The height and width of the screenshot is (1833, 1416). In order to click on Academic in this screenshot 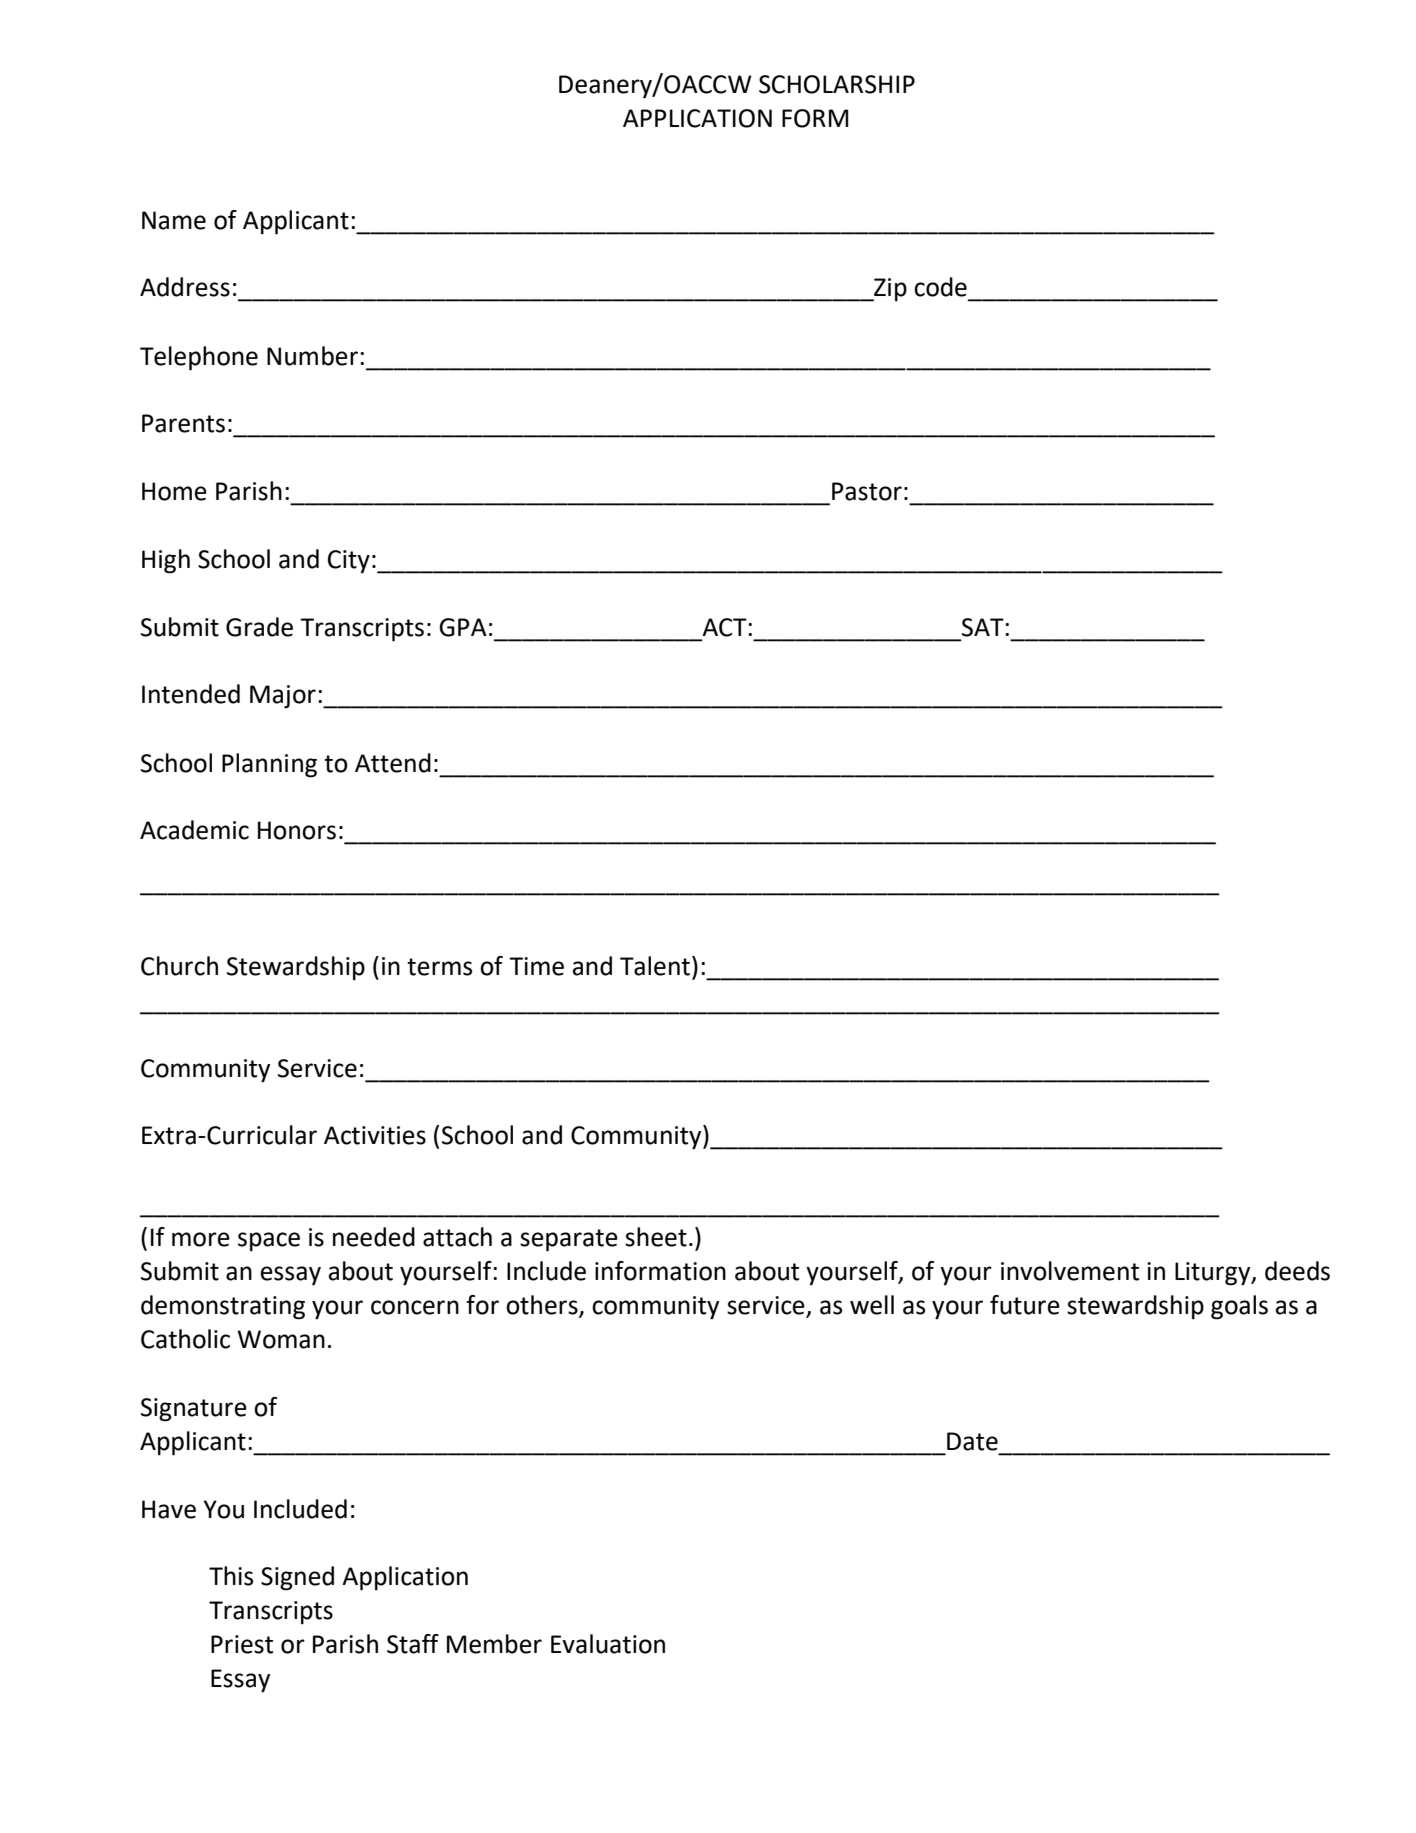, I will do `click(194, 830)`.
